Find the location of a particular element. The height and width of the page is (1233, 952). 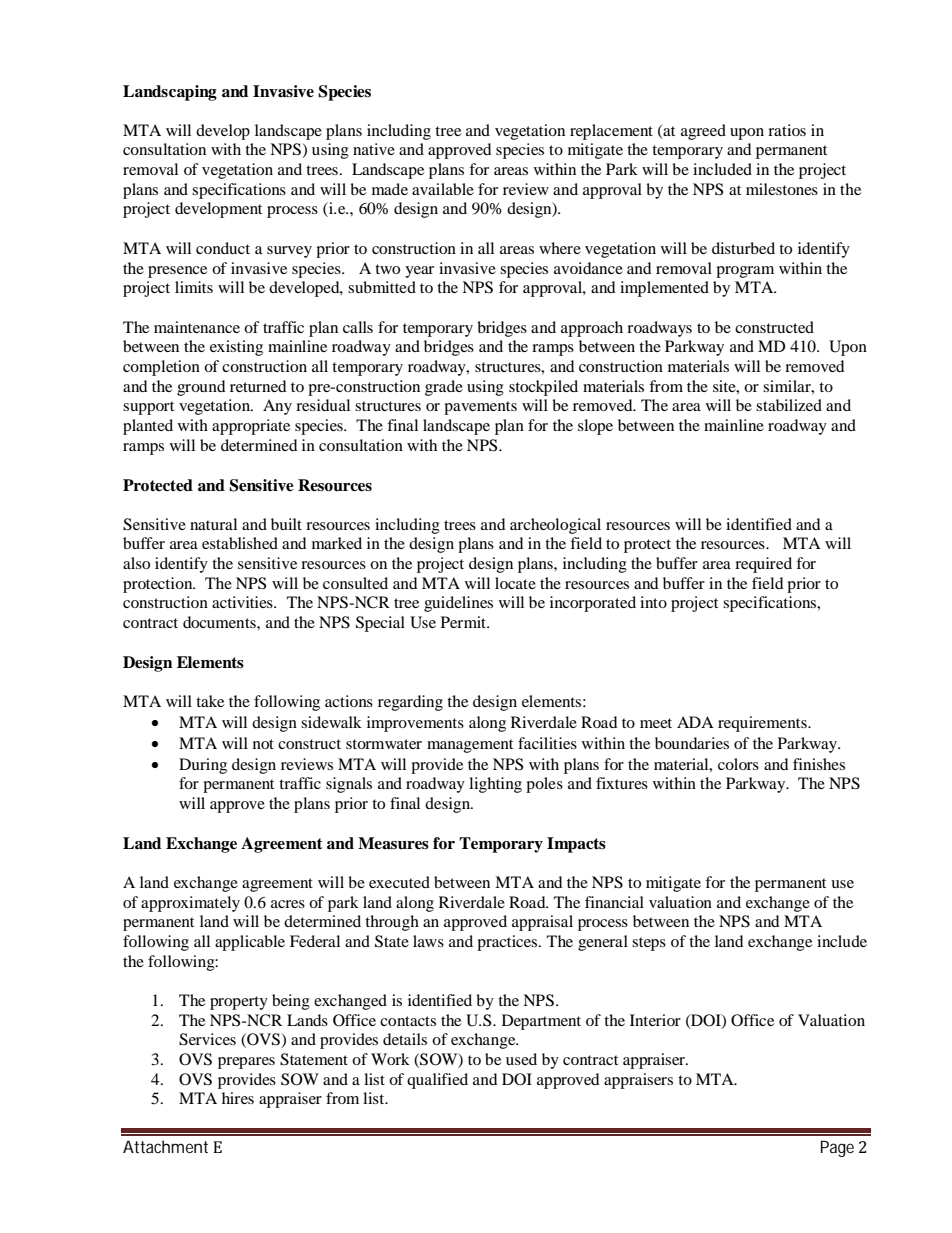

natural is located at coordinates (213, 524).
